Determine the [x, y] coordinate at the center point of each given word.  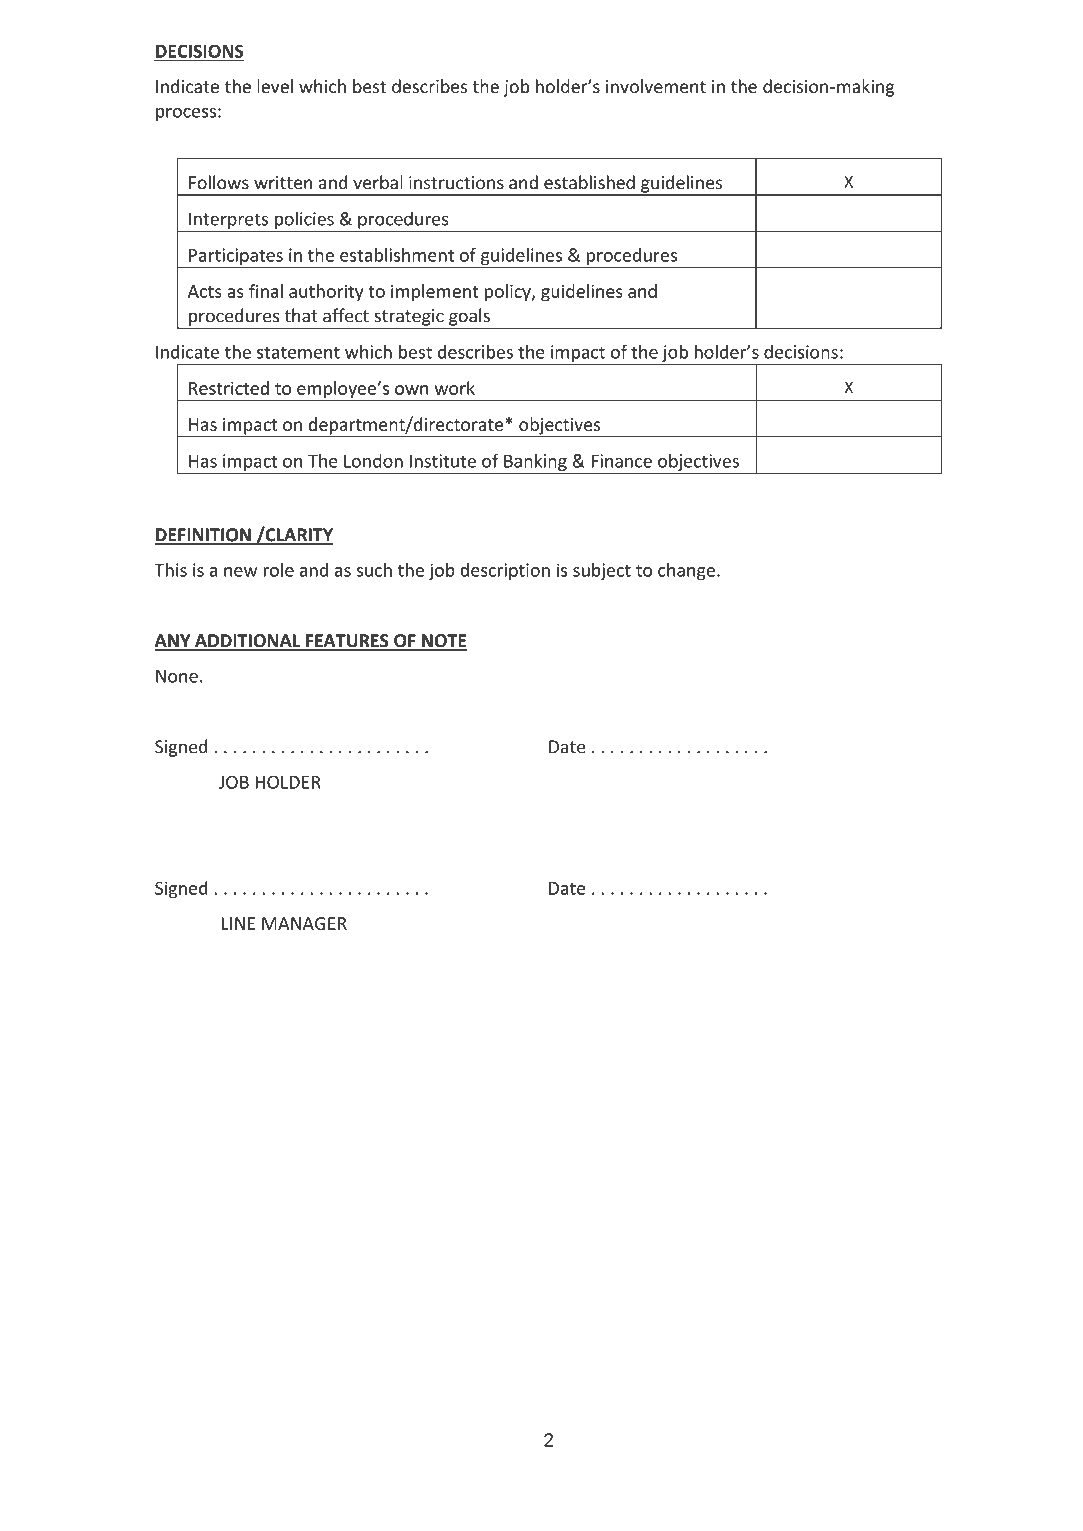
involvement [656, 86]
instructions [456, 183]
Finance [621, 461]
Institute [443, 461]
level [275, 86]
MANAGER [304, 923]
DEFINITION [203, 536]
